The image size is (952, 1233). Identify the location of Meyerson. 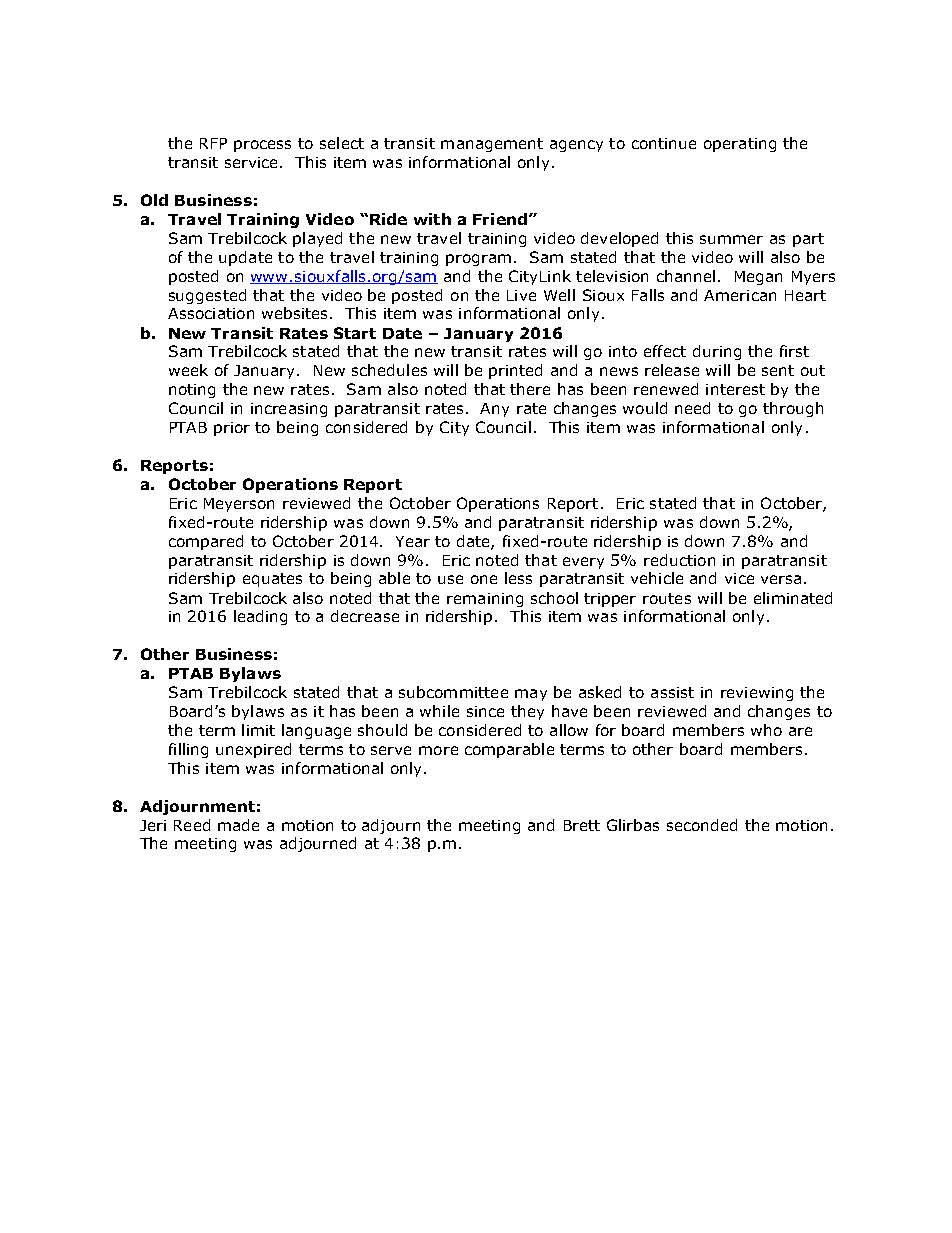
(239, 505).
